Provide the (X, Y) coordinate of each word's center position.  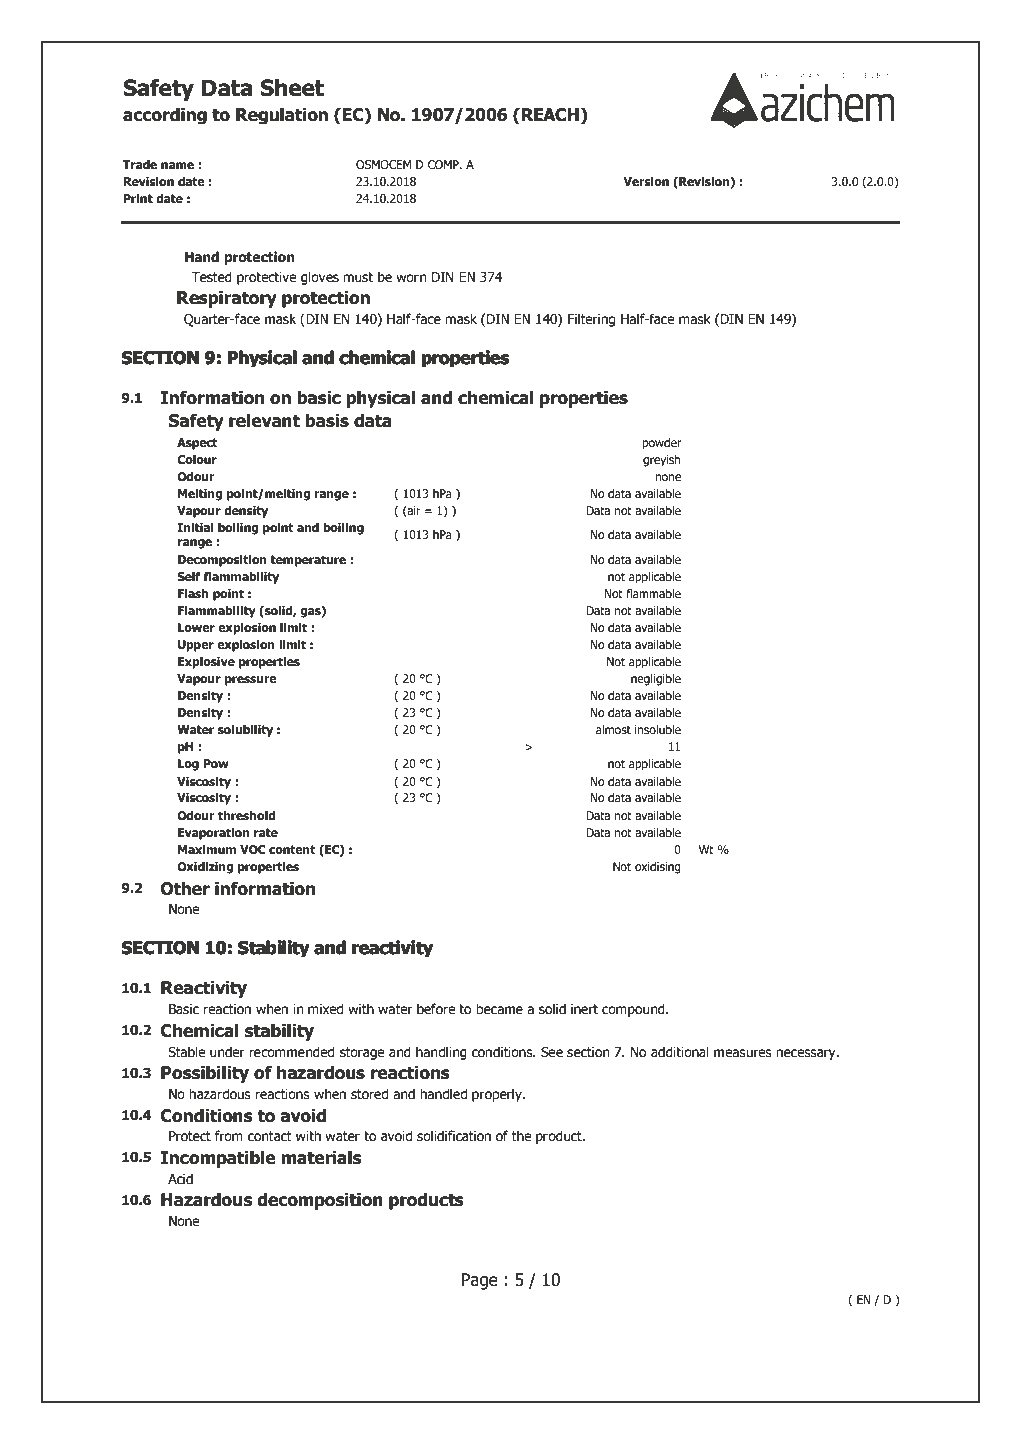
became (499, 1009)
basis (327, 420)
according (165, 115)
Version (646, 181)
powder (662, 444)
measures (743, 1053)
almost (613, 729)
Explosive (206, 663)
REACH (550, 115)
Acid (180, 1179)
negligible (656, 680)
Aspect (197, 444)
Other (185, 888)
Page (480, 1281)
